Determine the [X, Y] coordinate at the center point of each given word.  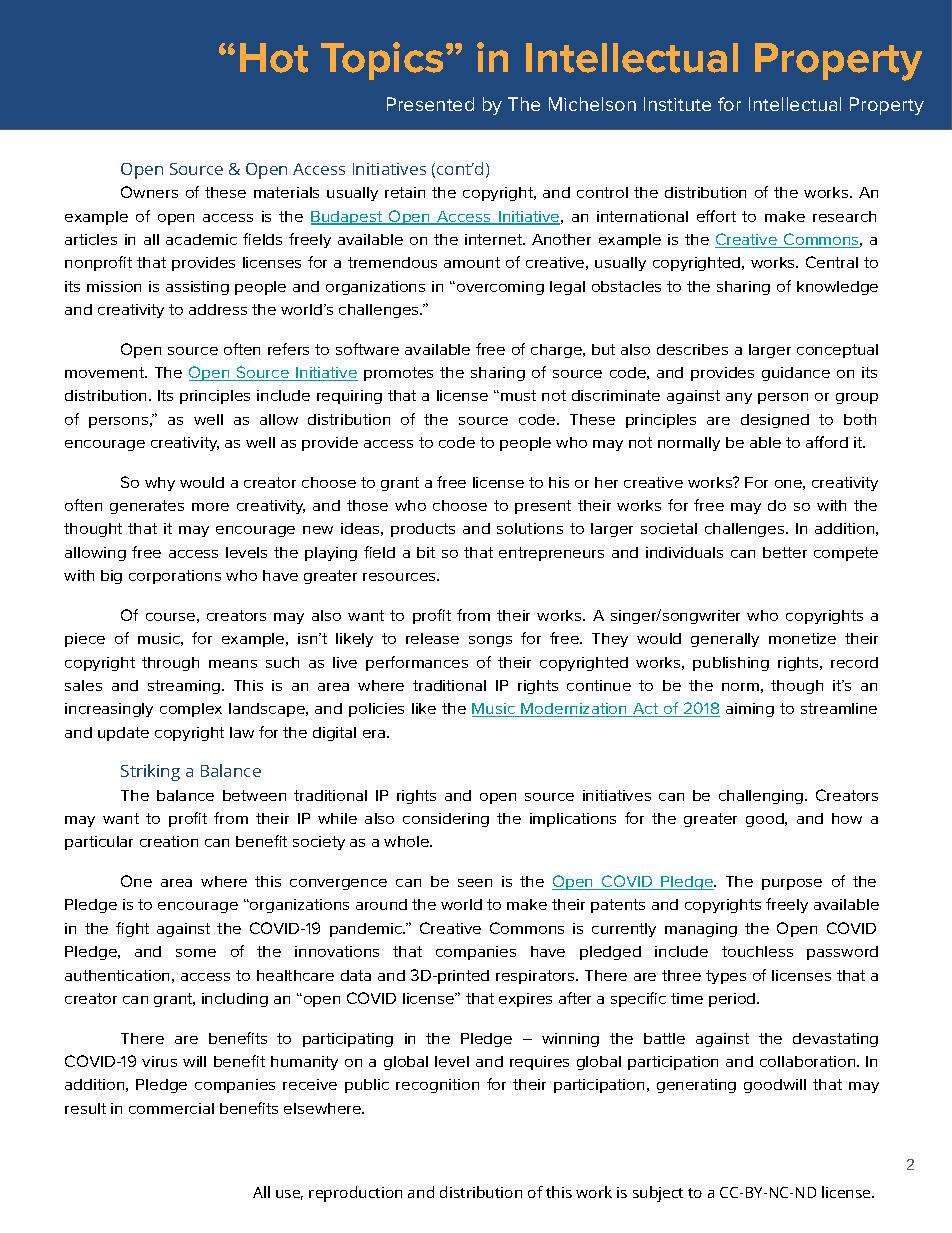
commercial [171, 1108]
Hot [274, 58]
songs [490, 641]
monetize [802, 638]
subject [658, 1194]
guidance [796, 374]
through [170, 664]
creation [169, 841]
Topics [384, 61]
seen [475, 883]
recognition [437, 1086]
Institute [677, 104]
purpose [792, 884]
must [518, 395]
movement [106, 372]
